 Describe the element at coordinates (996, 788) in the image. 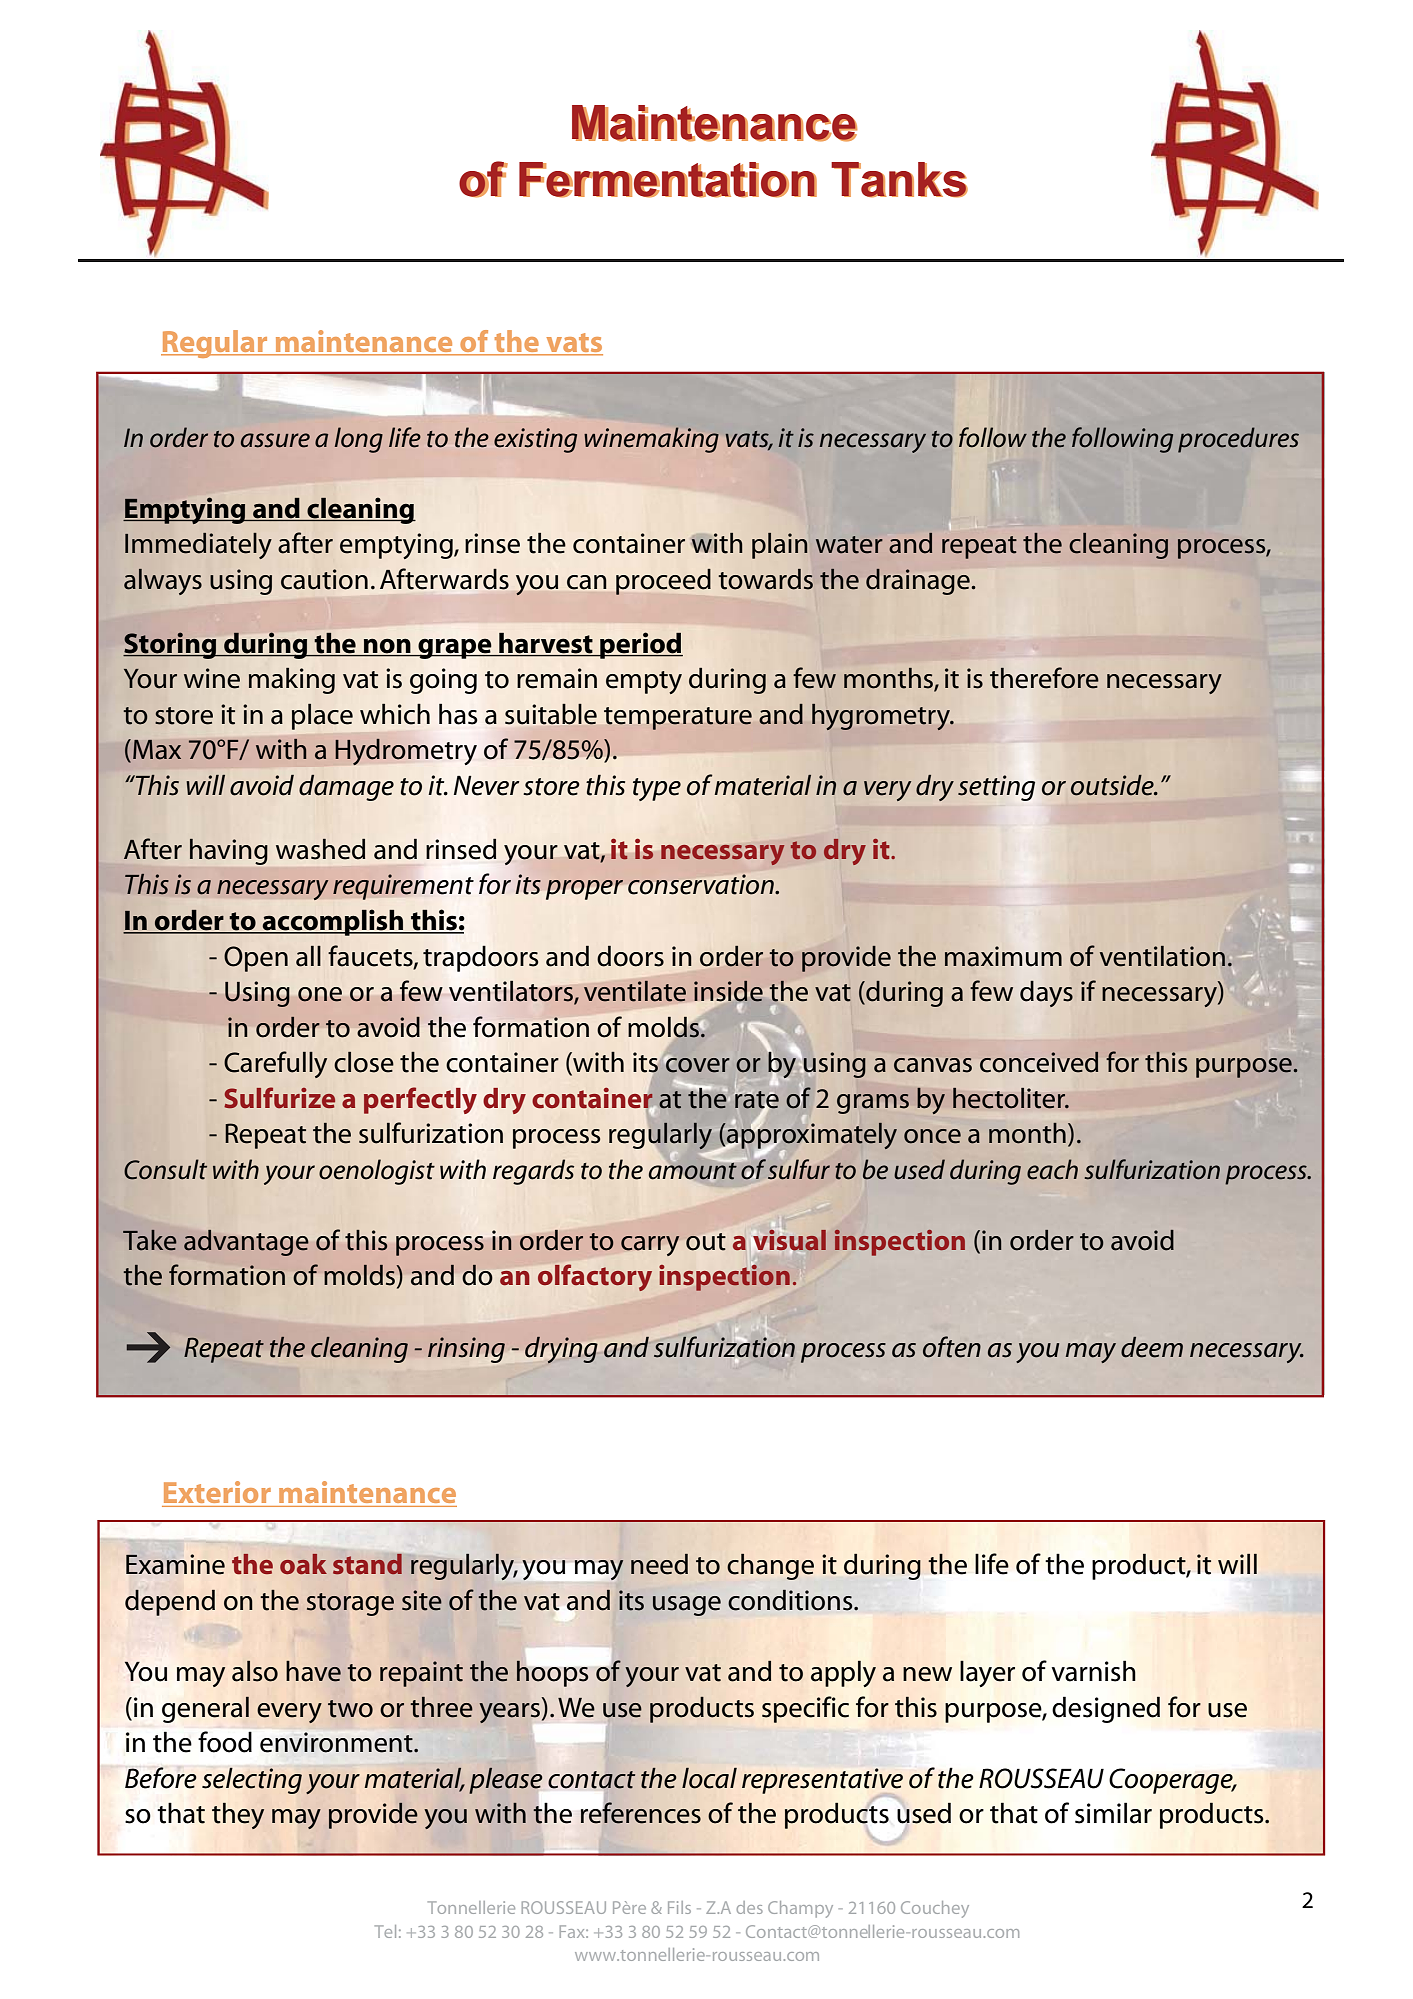

I see `setting` at that location.
